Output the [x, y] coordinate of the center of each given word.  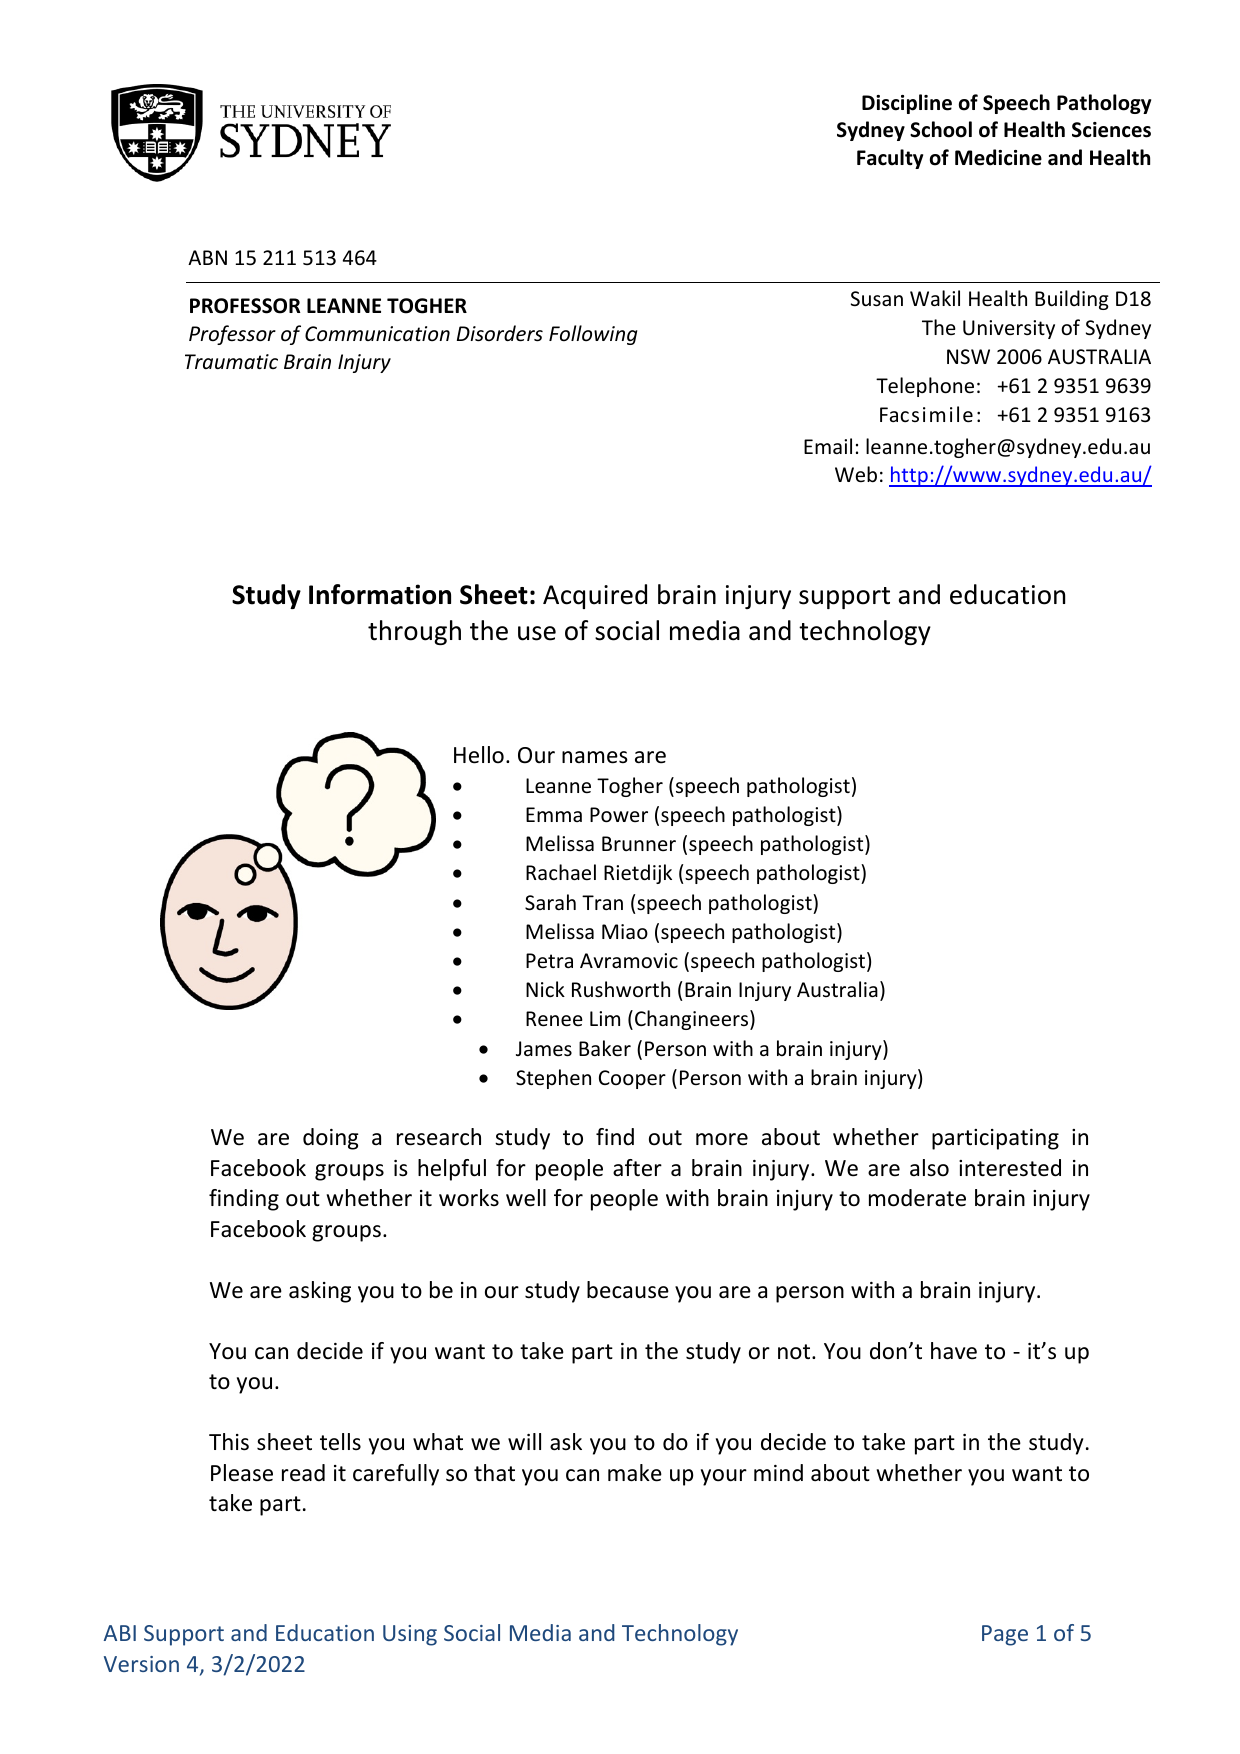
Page [1005, 1635]
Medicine [998, 157]
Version [141, 1664]
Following [593, 335]
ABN [207, 257]
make [635, 1473]
